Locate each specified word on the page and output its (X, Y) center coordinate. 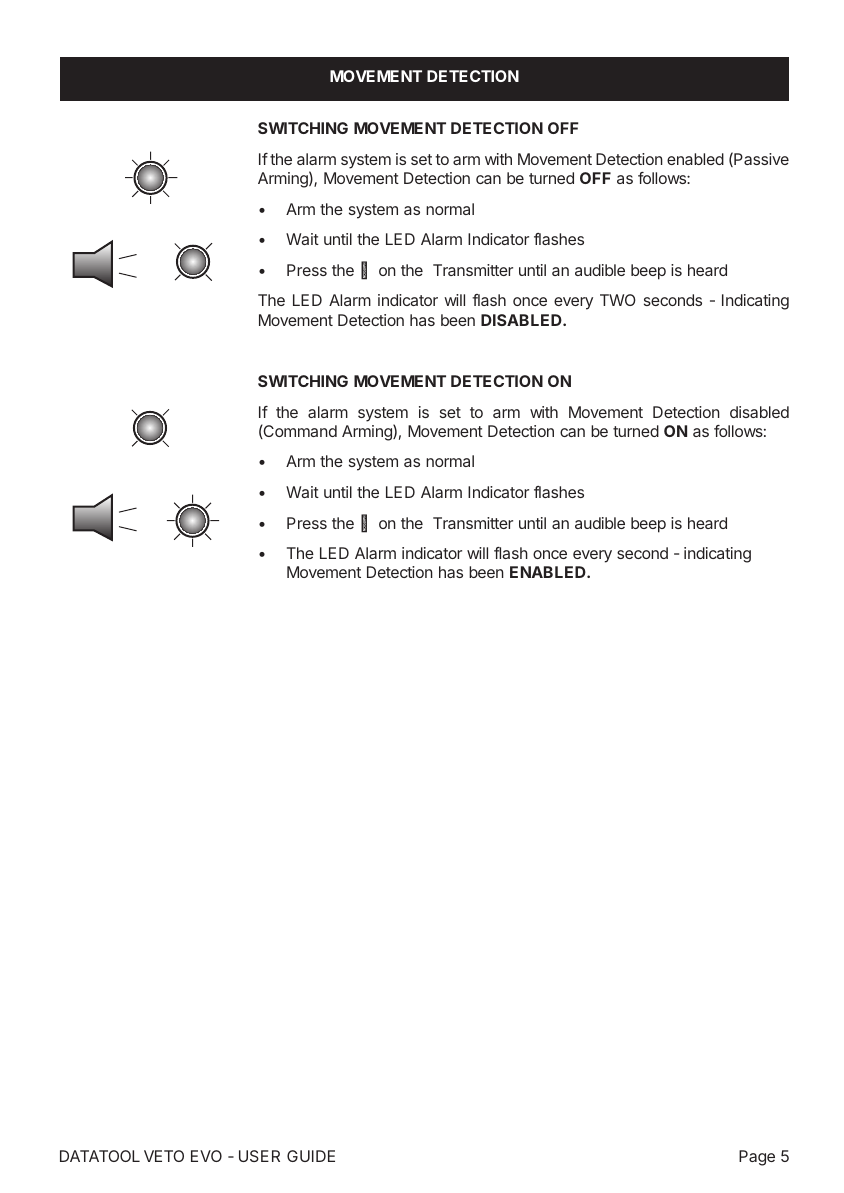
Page (757, 1158)
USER (259, 1156)
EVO (206, 1156)
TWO (618, 300)
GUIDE (311, 1156)
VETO (164, 1156)
